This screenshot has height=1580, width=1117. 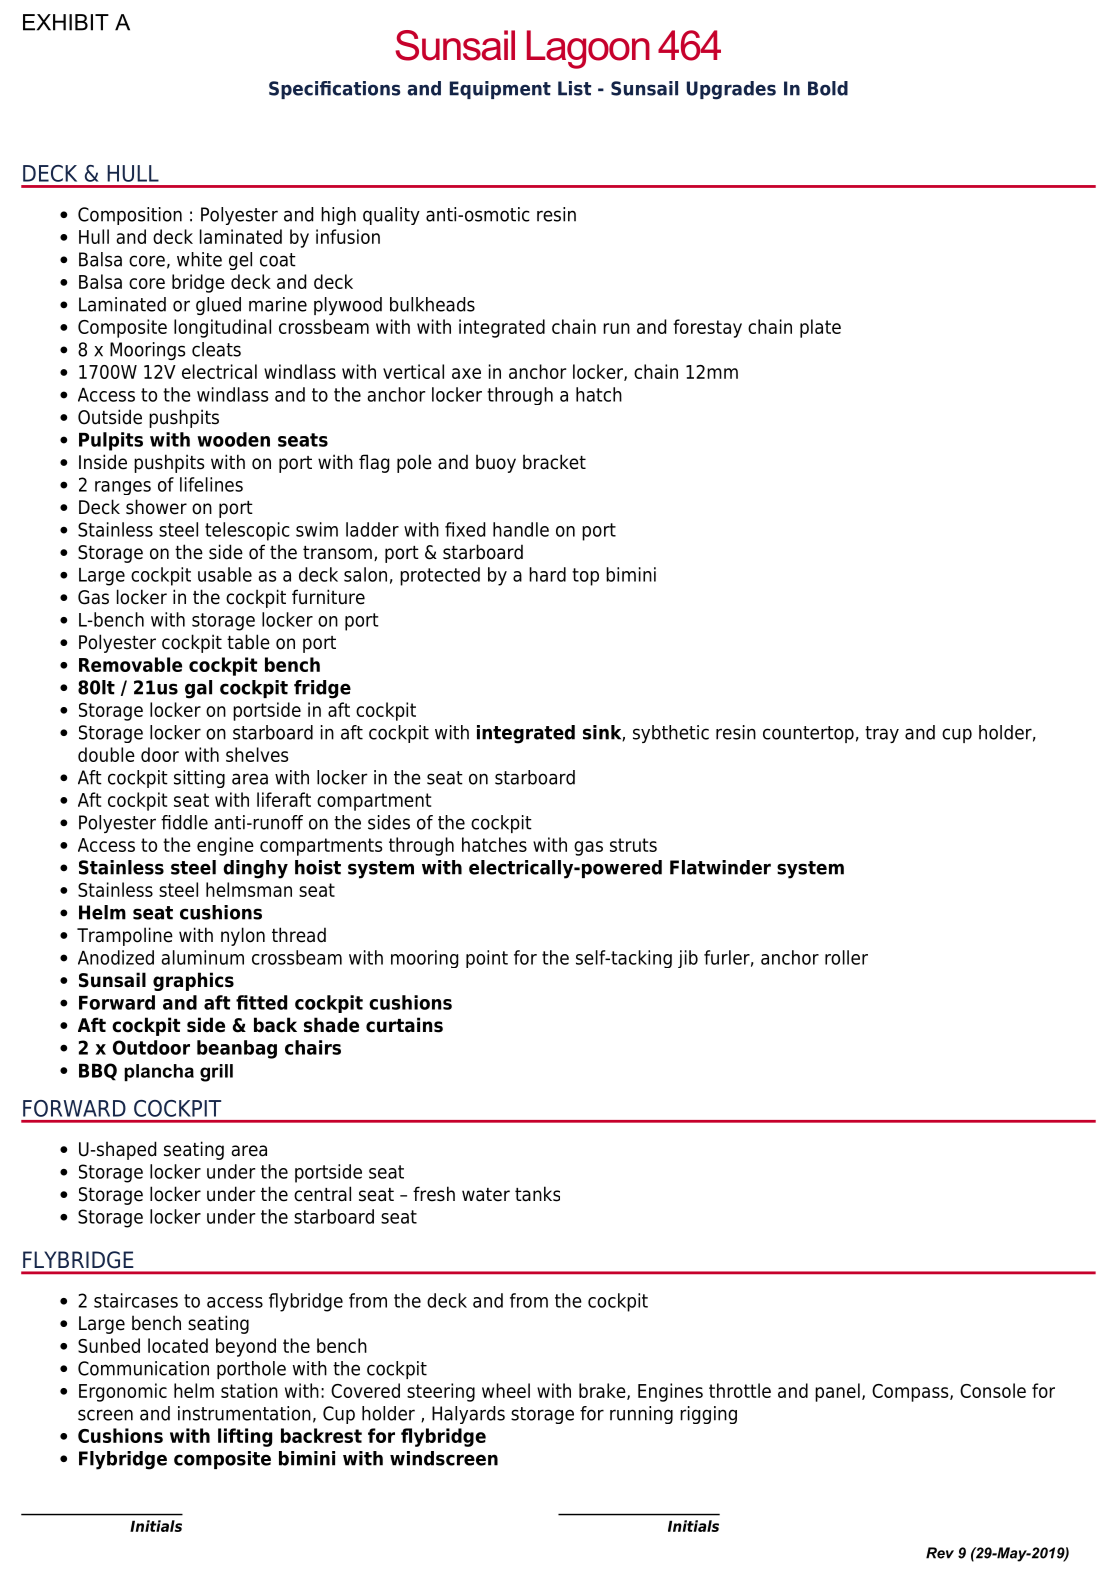 What do you see at coordinates (633, 845) in the screenshot?
I see `struts` at bounding box center [633, 845].
